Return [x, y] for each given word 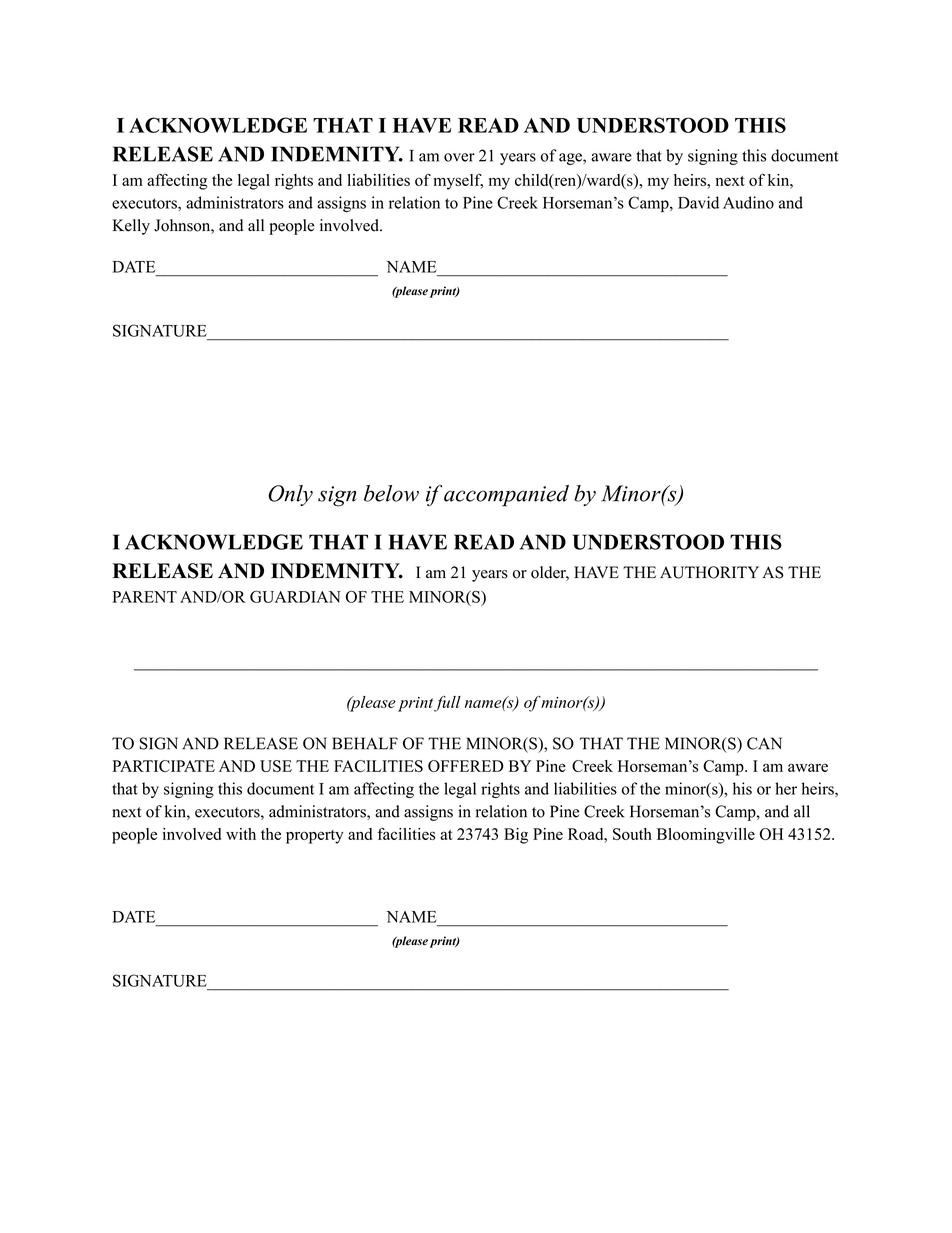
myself [458, 182]
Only [290, 495]
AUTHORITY [709, 572]
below [391, 493]
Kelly [131, 227]
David [698, 202]
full [447, 704]
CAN [764, 743]
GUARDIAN [295, 596]
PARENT [144, 597]
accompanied [506, 496]
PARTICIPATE [164, 766]
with [241, 834]
